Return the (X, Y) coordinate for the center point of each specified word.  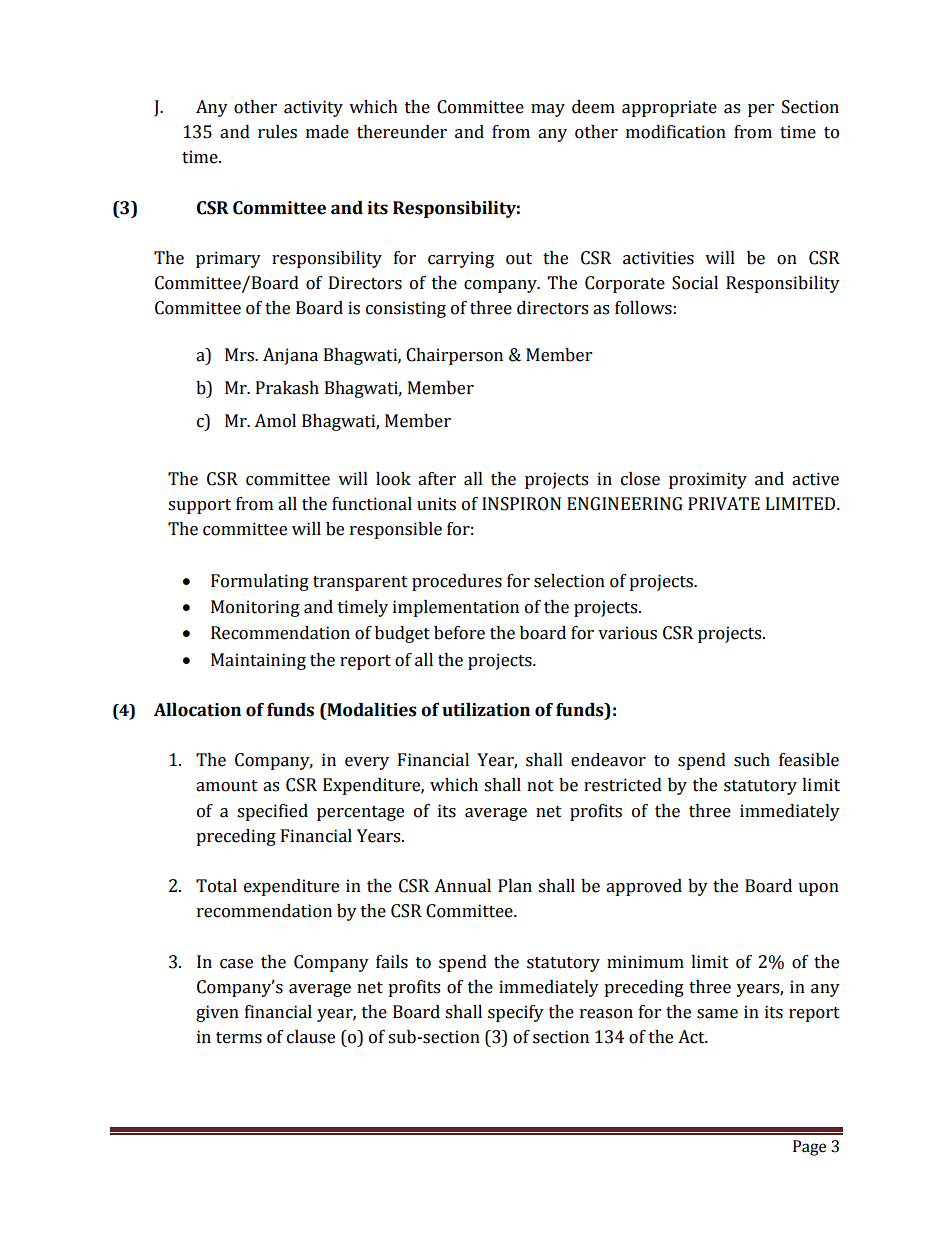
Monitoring (255, 608)
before (459, 633)
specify (516, 1013)
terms (239, 1038)
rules (277, 132)
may (548, 110)
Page (809, 1148)
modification (676, 132)
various (627, 633)
